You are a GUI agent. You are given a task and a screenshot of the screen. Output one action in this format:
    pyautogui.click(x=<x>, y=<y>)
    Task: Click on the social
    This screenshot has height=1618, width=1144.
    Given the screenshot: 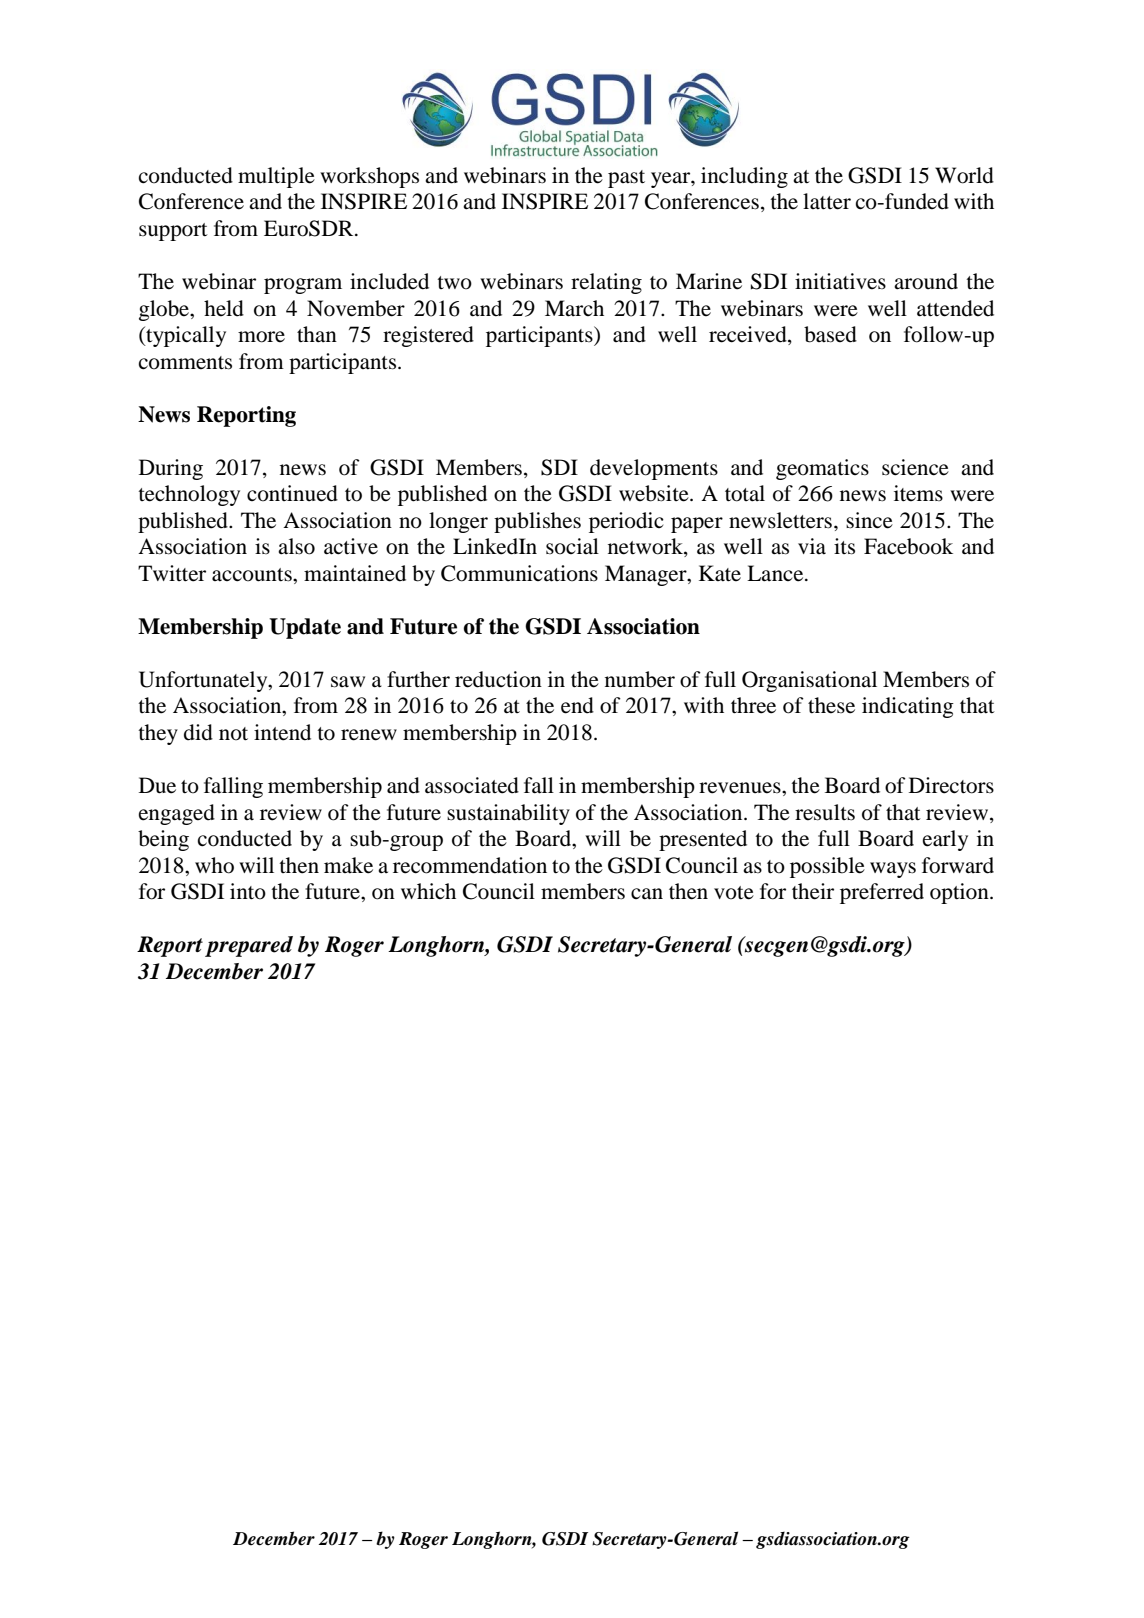 What is the action you would take?
    pyautogui.click(x=572, y=546)
